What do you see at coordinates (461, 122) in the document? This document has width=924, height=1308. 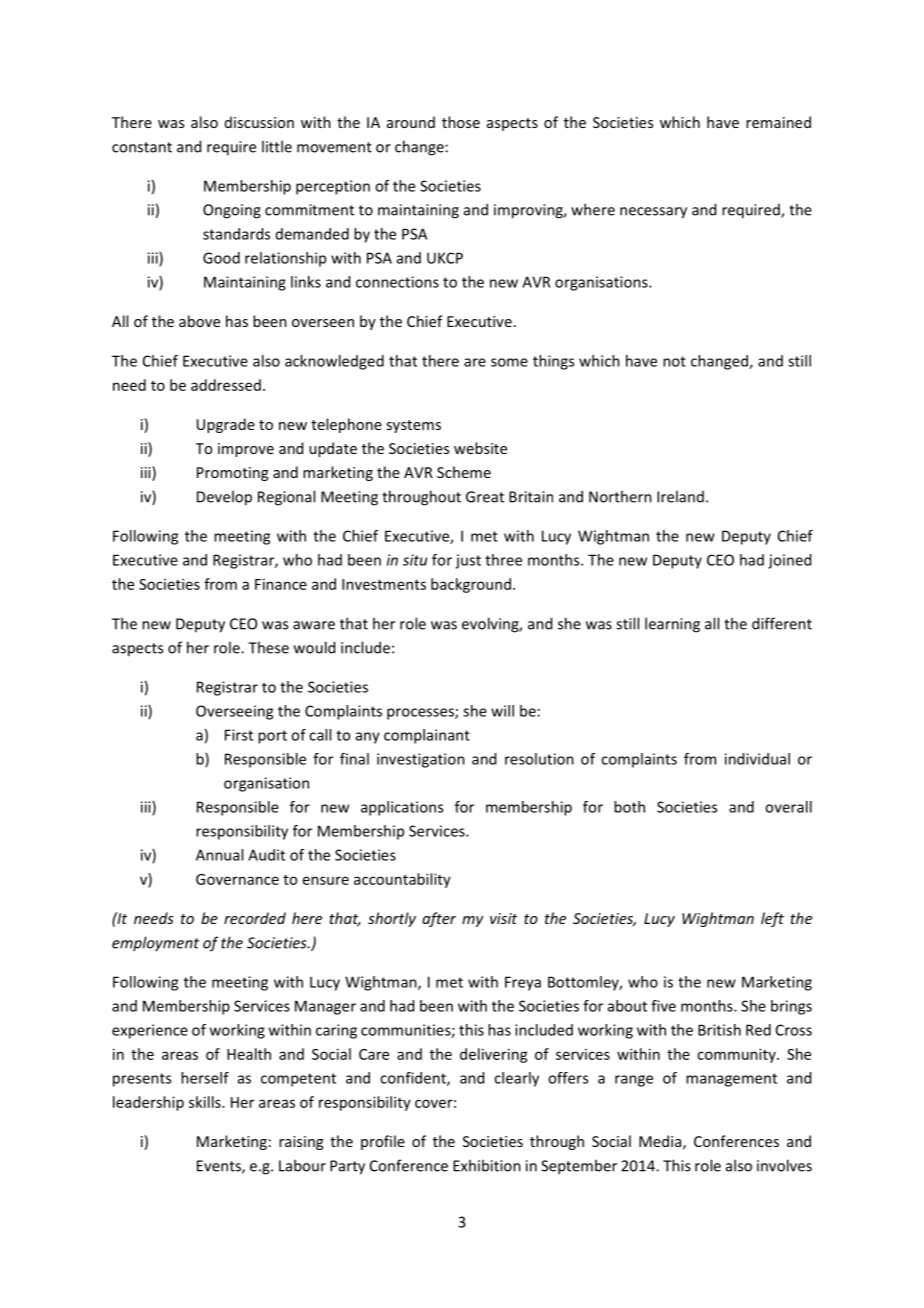 I see `those` at bounding box center [461, 122].
